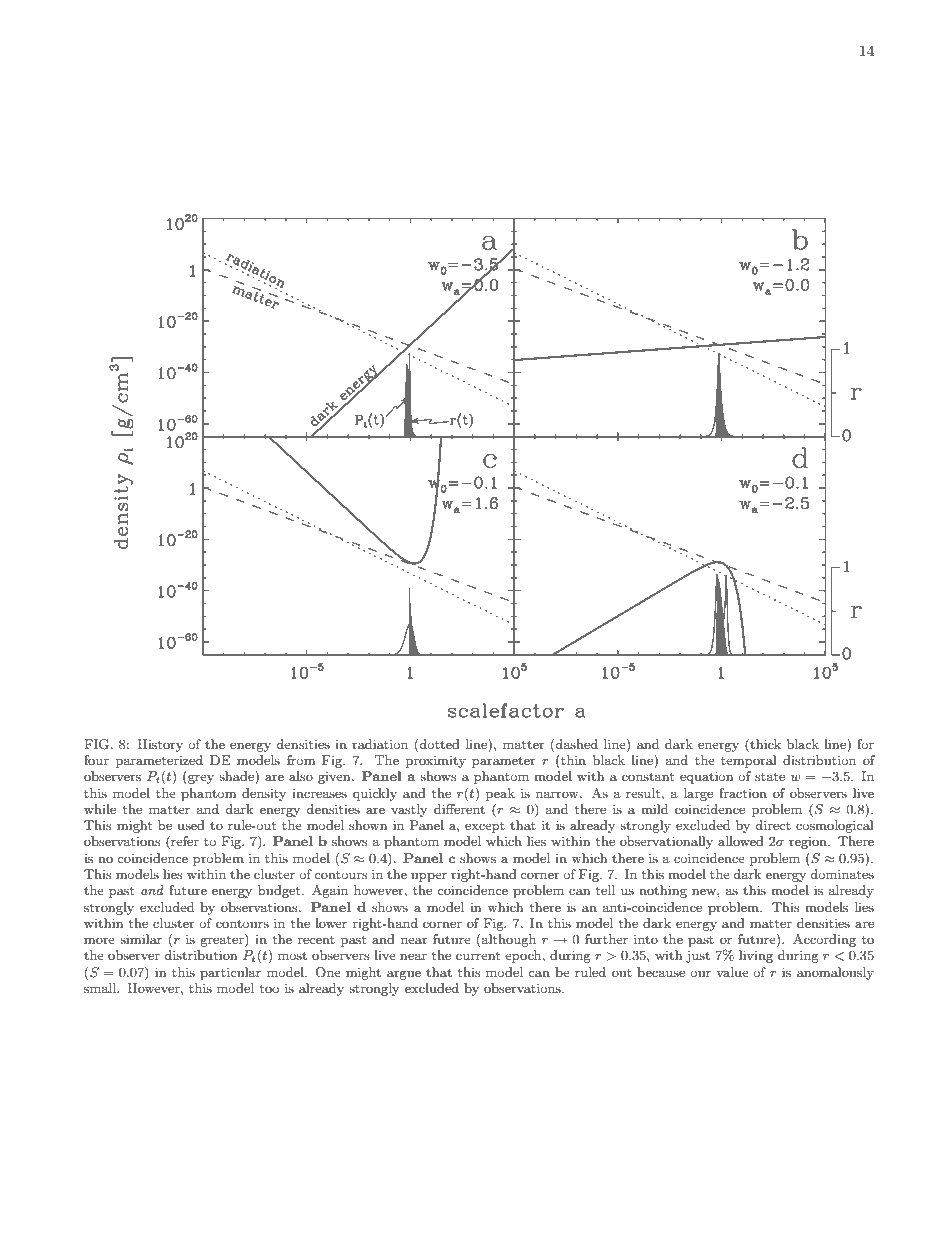 The width and height of the document is (952, 1233). What do you see at coordinates (605, 890) in the document?
I see `tell` at bounding box center [605, 890].
